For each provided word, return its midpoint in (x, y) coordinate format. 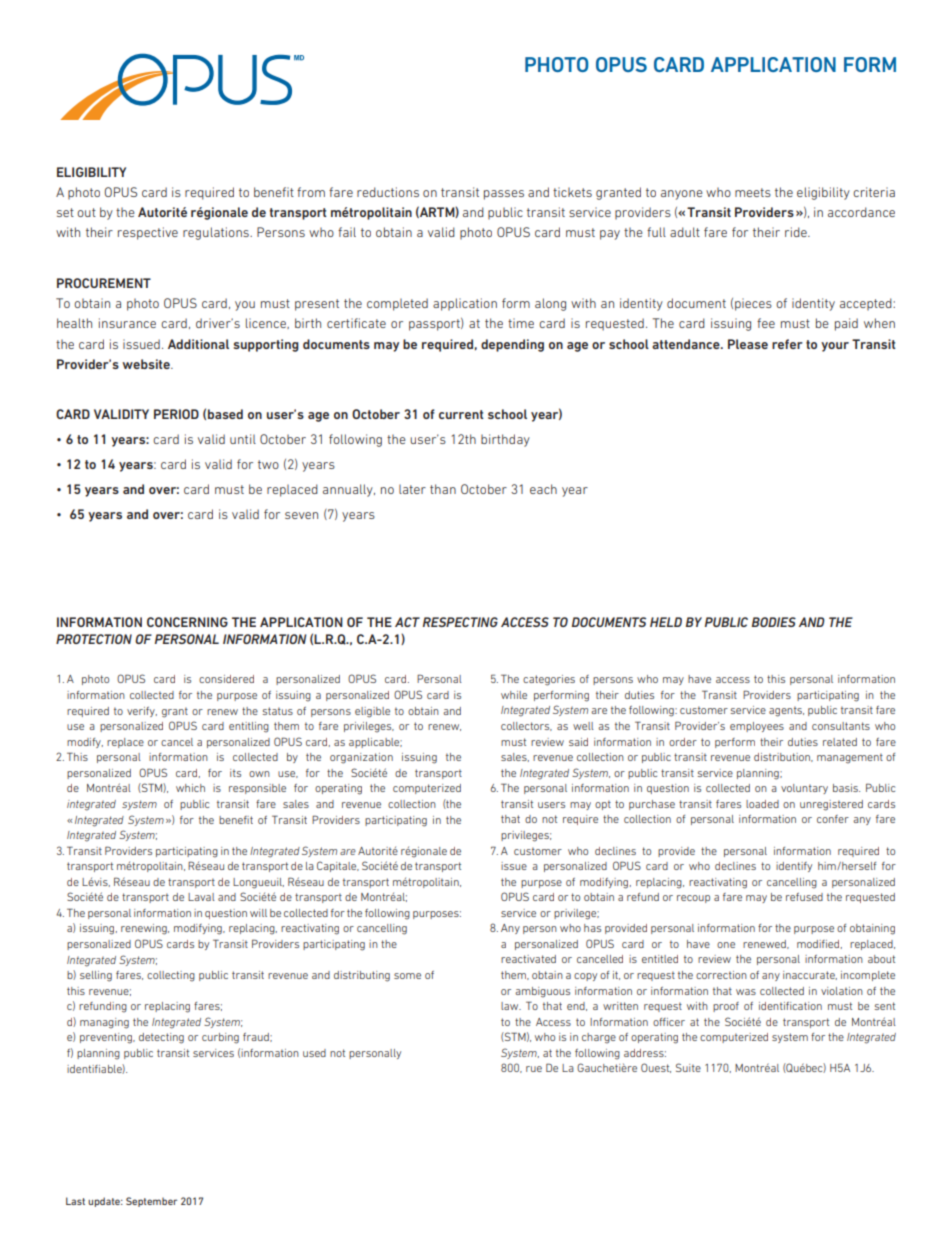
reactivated (528, 959)
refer (787, 344)
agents (786, 711)
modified (819, 944)
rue (534, 1069)
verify (142, 712)
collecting (171, 976)
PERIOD (176, 414)
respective (148, 233)
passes (504, 195)
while (514, 695)
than (443, 489)
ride (797, 232)
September (151, 1202)
